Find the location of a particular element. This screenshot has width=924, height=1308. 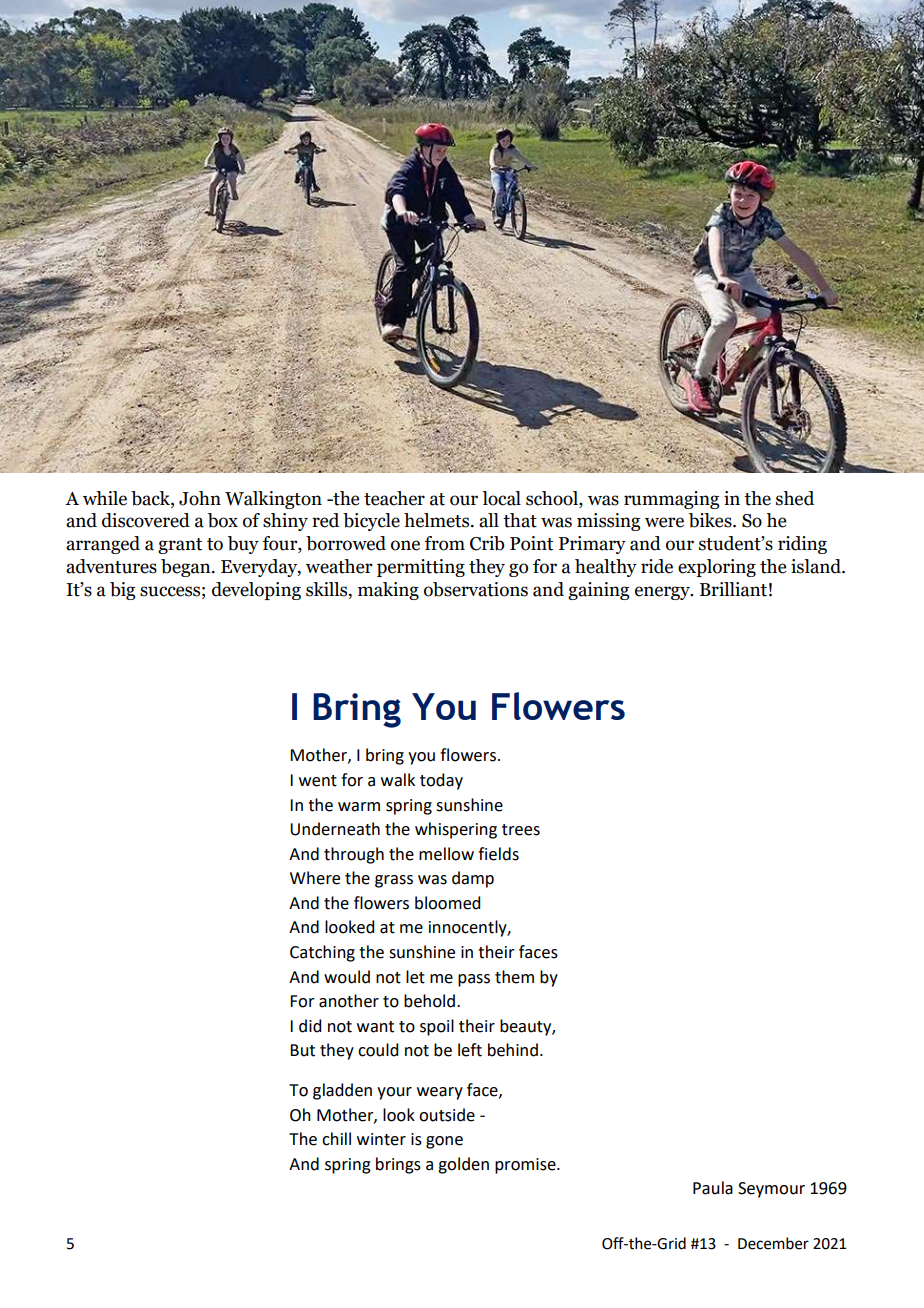

December is located at coordinates (773, 1243).
